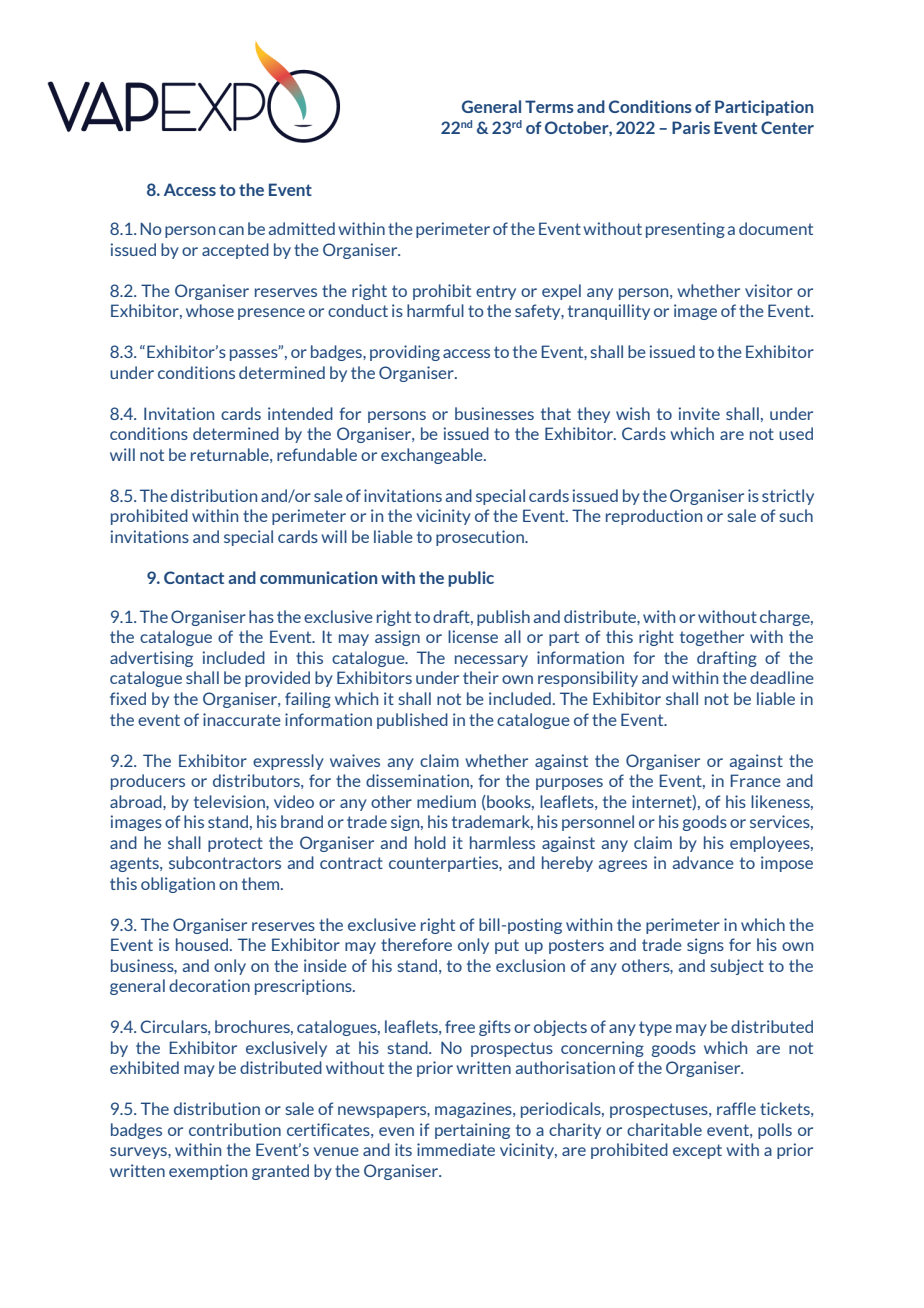  Describe the element at coordinates (235, 1129) in the screenshot. I see `contribution` at that location.
